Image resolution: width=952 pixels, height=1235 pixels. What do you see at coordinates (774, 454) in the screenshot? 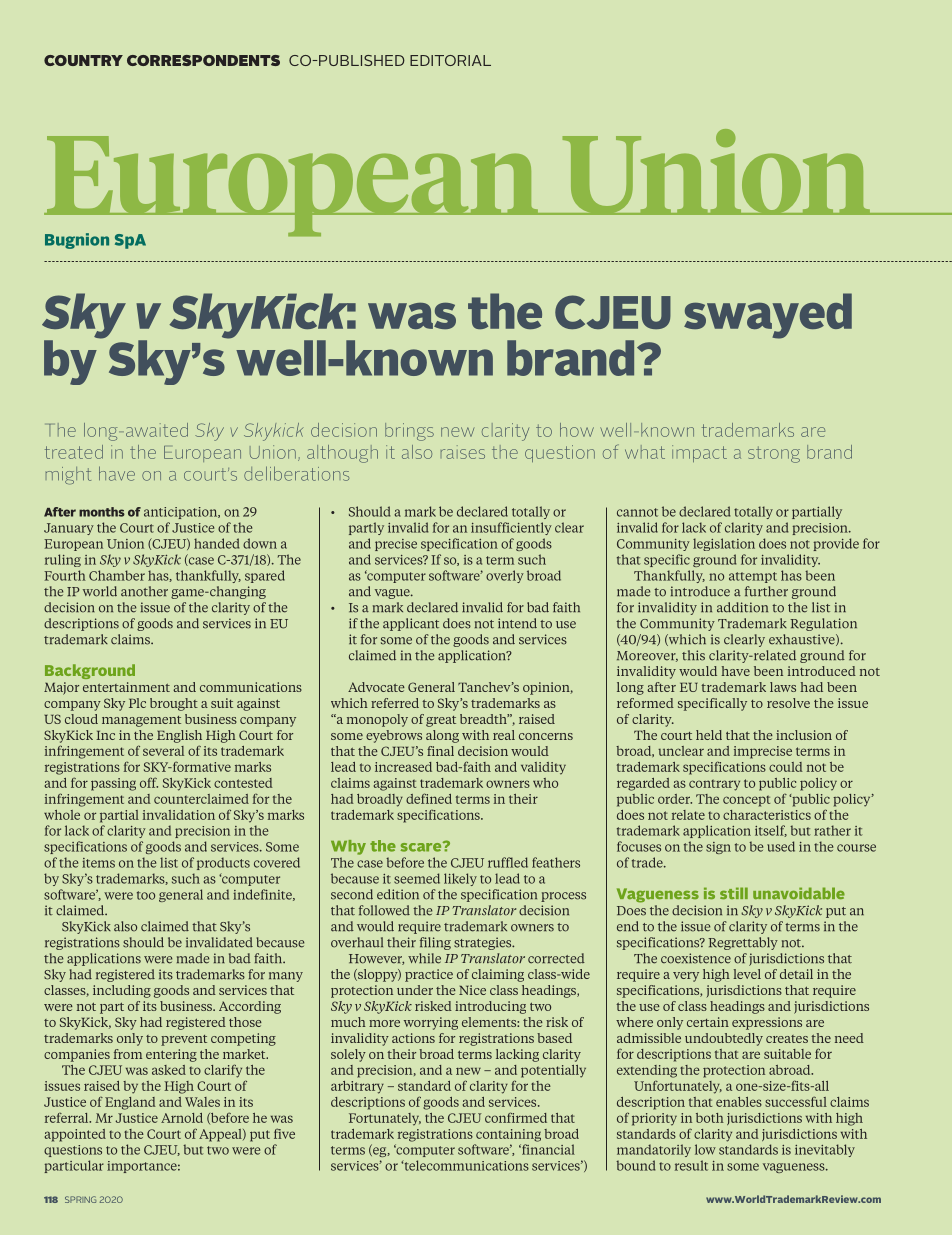
I see `strong` at bounding box center [774, 454].
